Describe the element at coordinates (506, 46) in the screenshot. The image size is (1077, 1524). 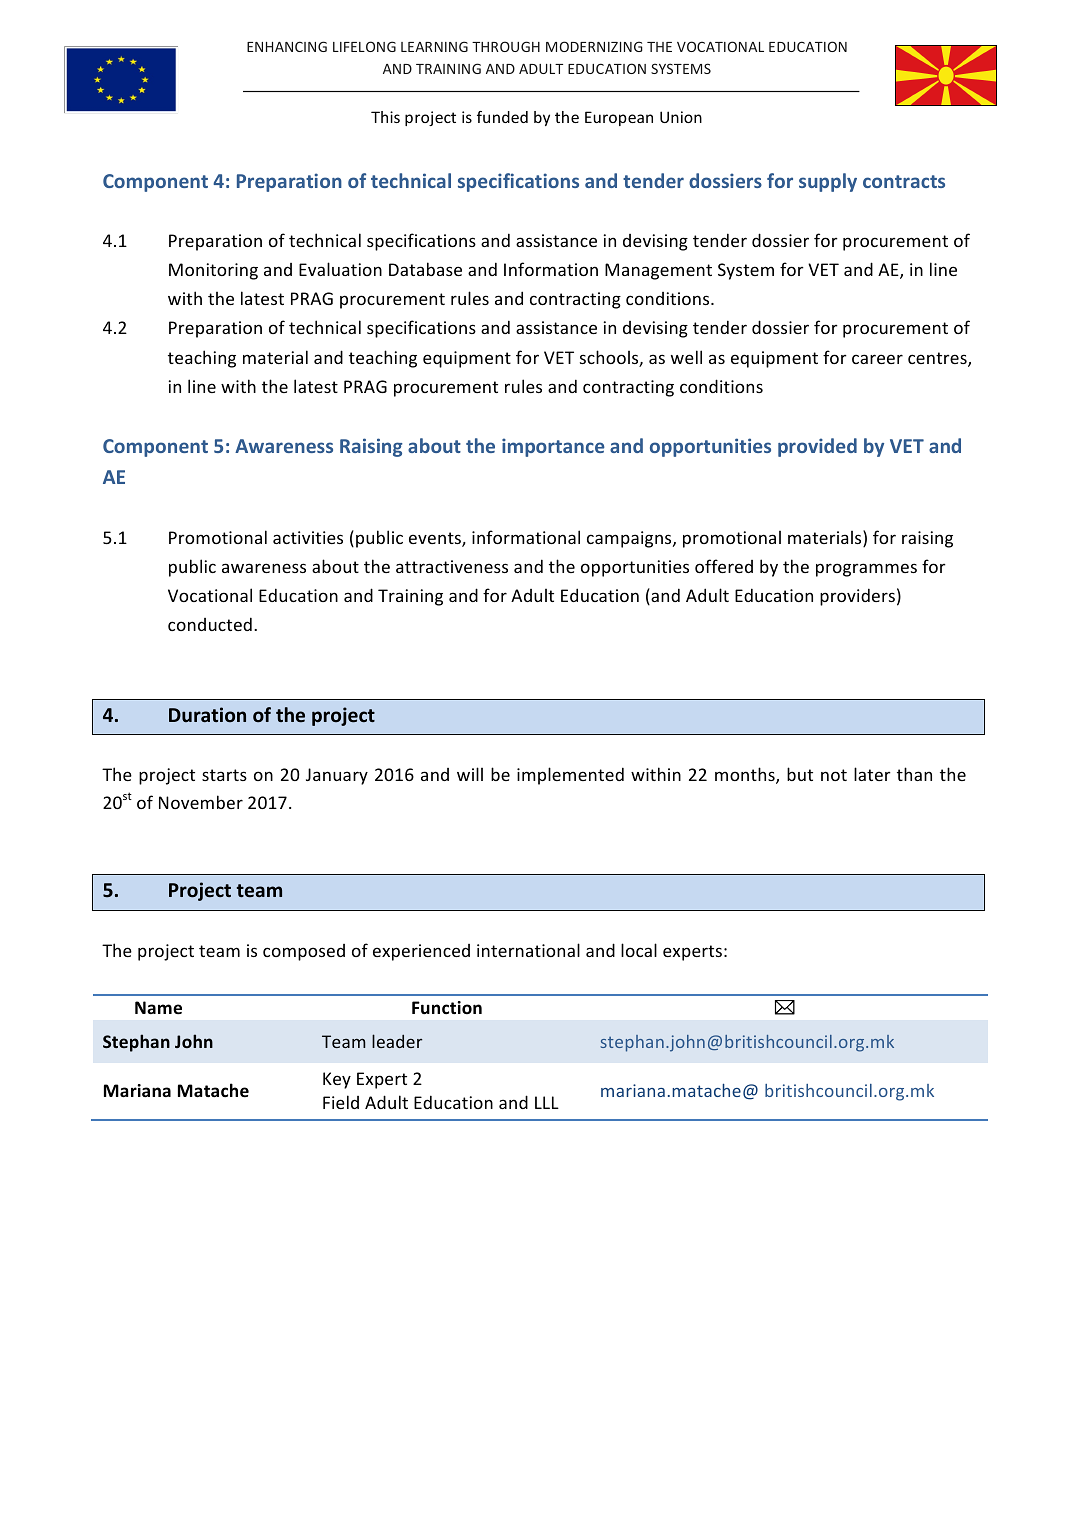
I see `THROUGH` at that location.
